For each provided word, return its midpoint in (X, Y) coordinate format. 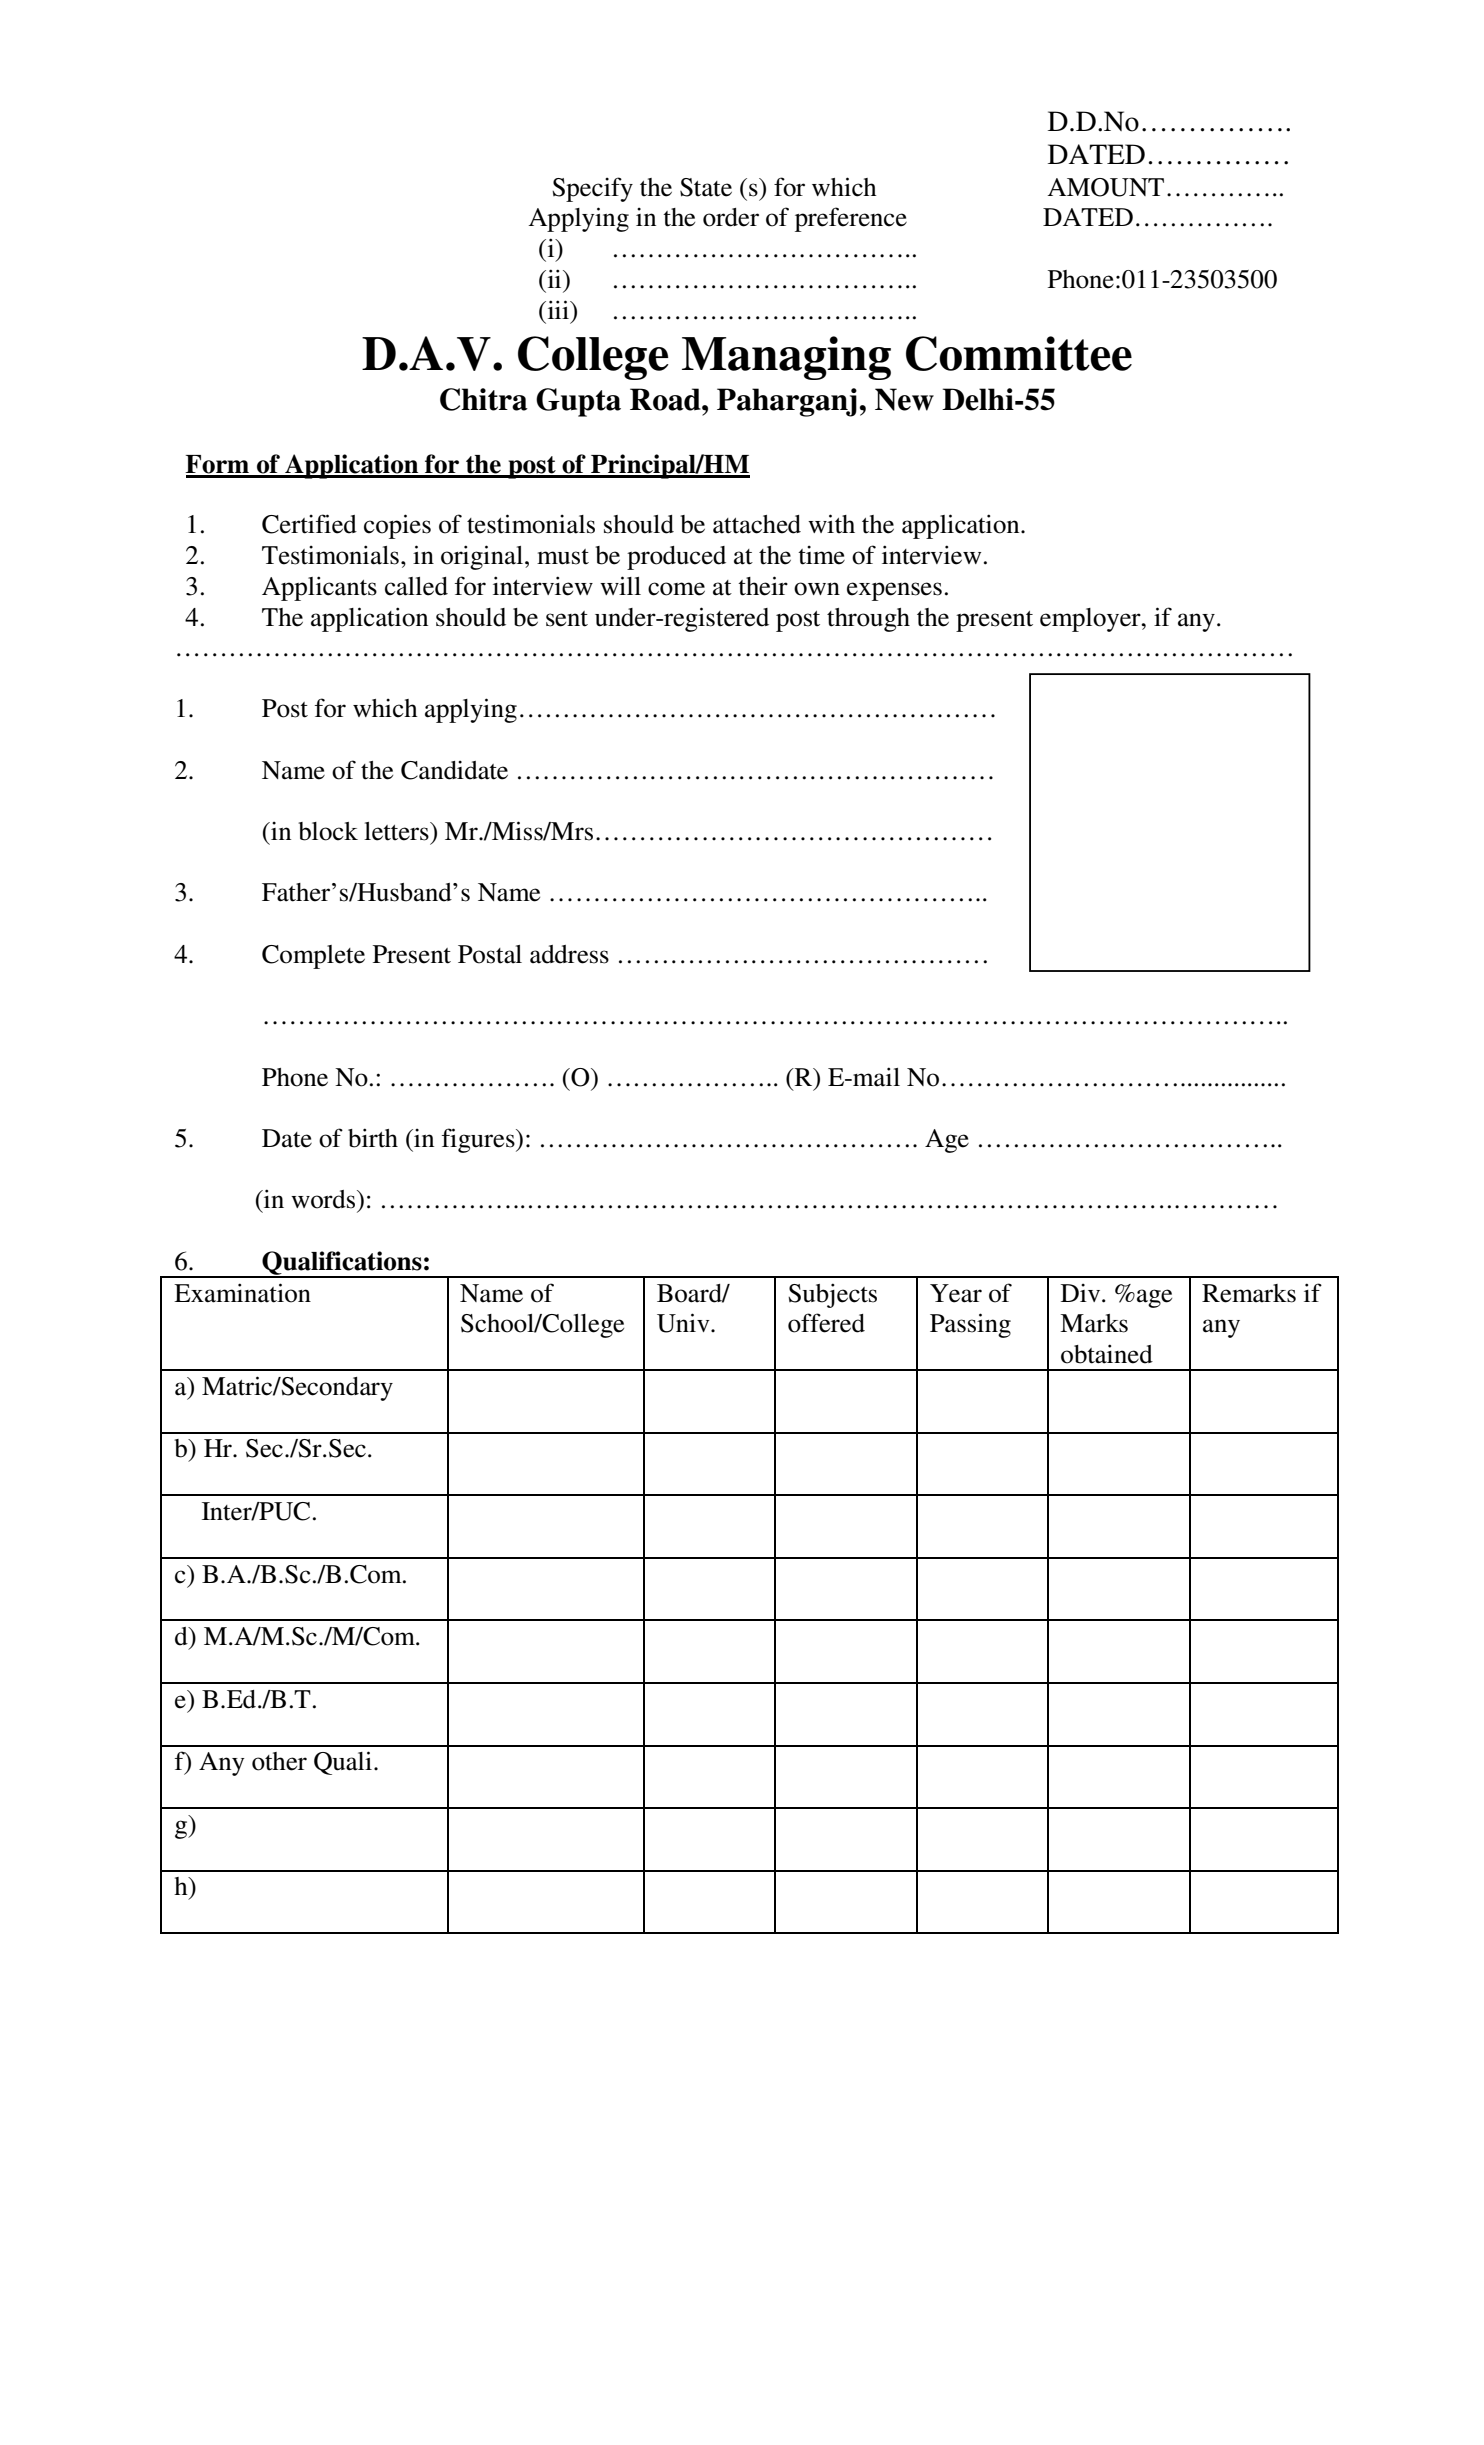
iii (558, 309)
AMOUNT (1105, 187)
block (328, 831)
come (676, 589)
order (731, 217)
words (324, 1199)
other (279, 1761)
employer (1091, 620)
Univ (684, 1323)
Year (956, 1293)
